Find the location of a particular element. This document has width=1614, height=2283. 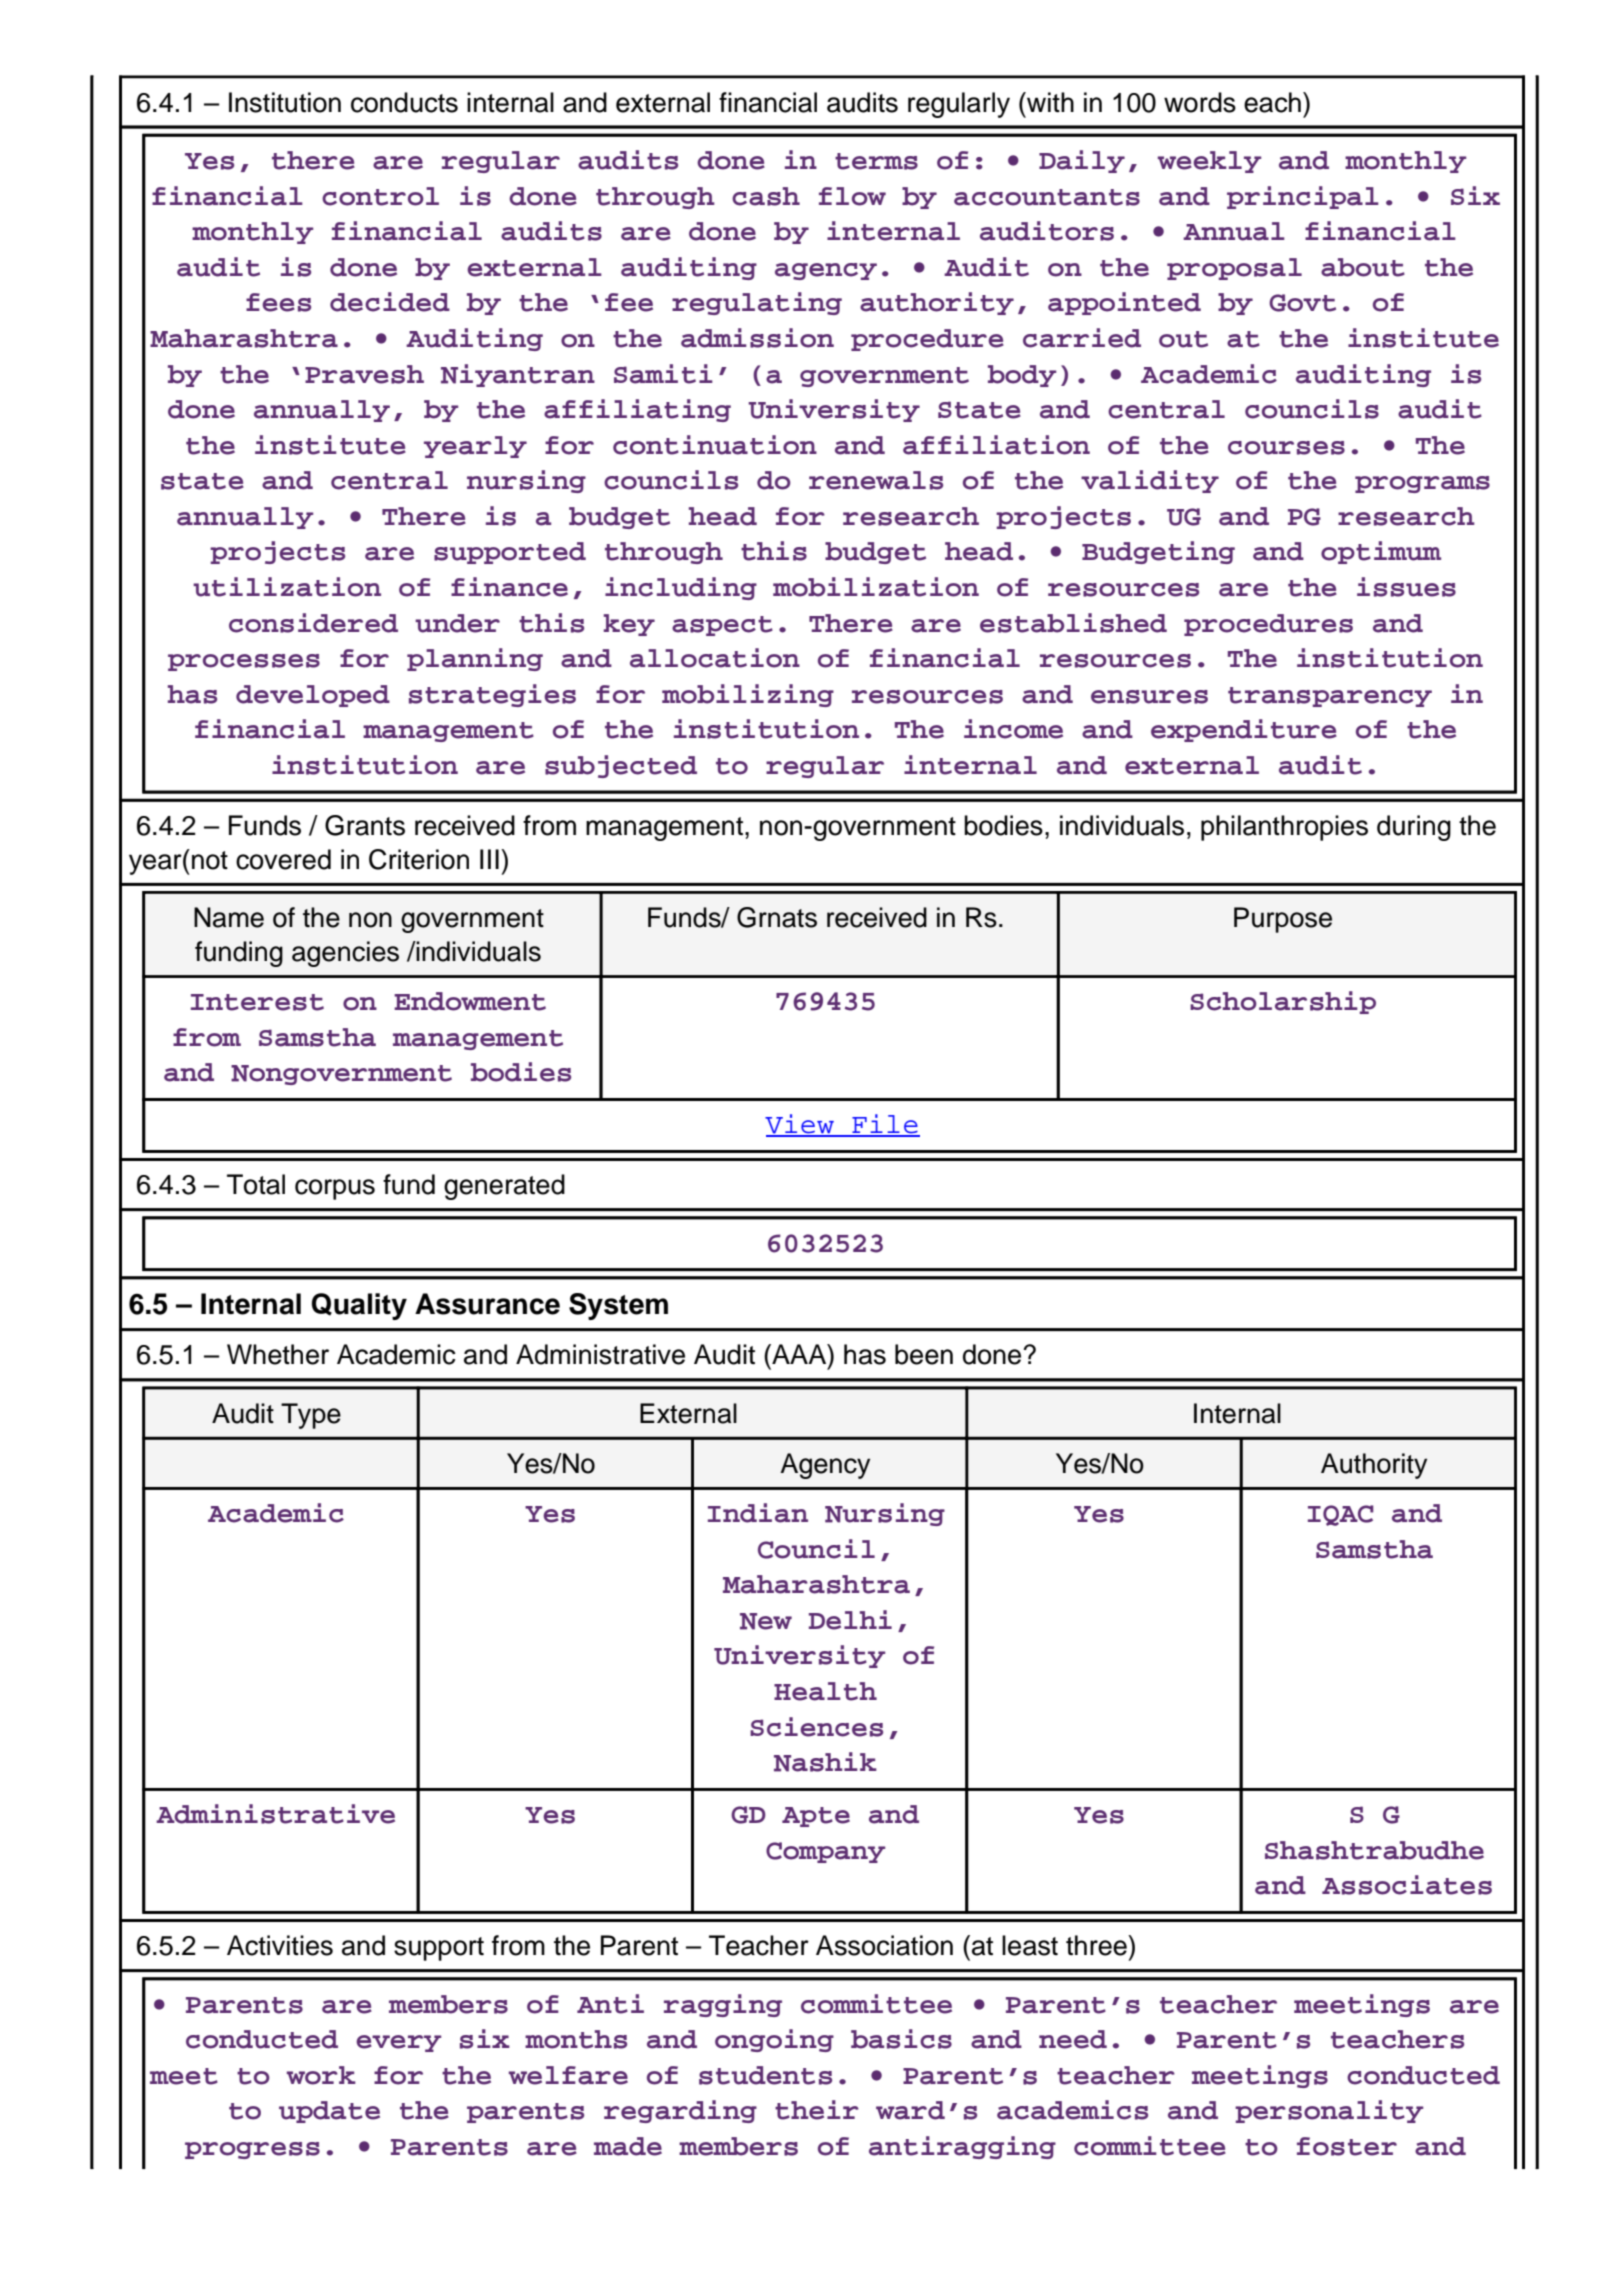

been is located at coordinates (924, 1354).
